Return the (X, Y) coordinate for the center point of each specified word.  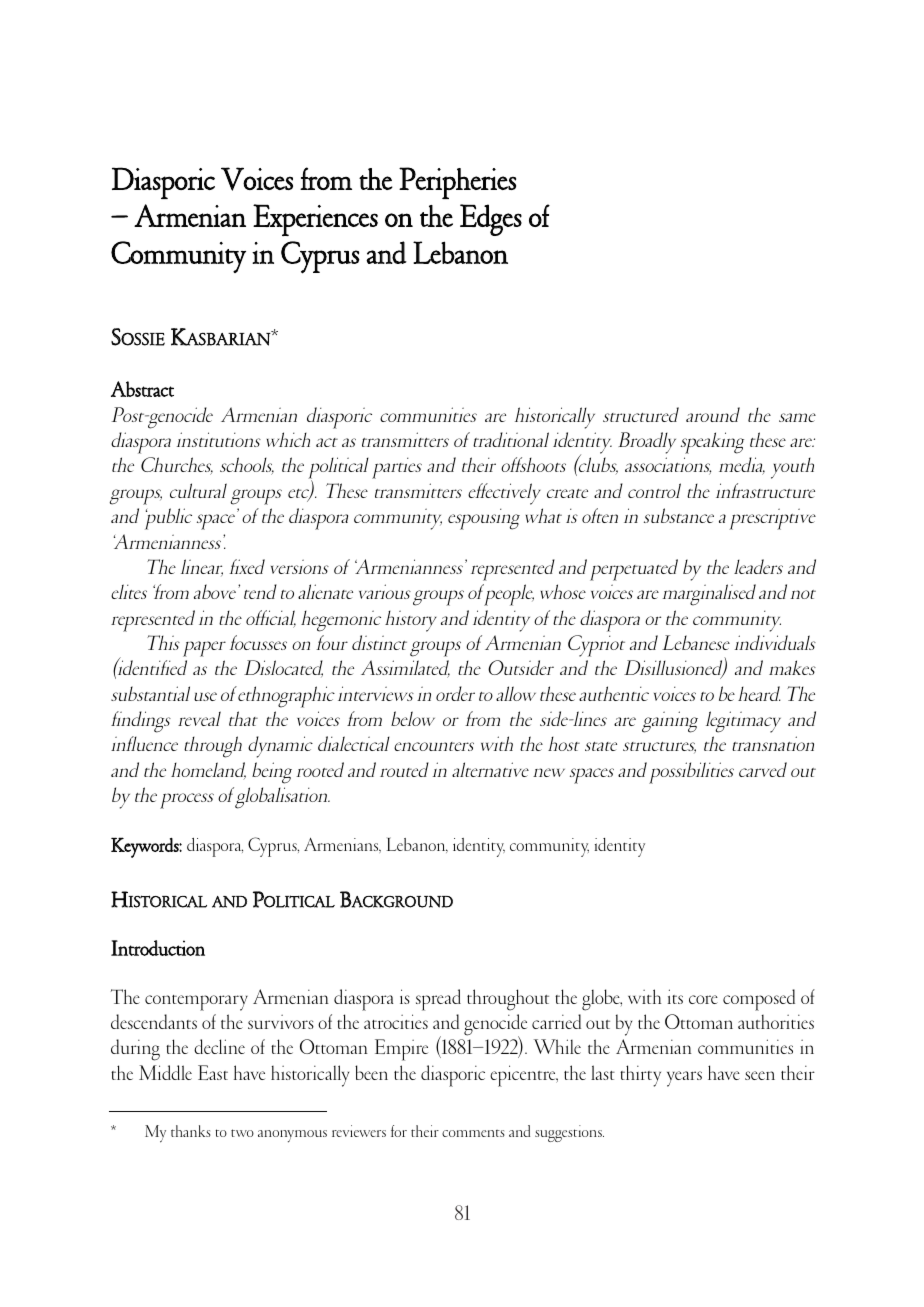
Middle (165, 1072)
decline (219, 1046)
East (213, 1072)
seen (760, 1075)
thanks (191, 1131)
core (703, 999)
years (684, 1079)
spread (438, 1000)
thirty (640, 1076)
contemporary (196, 1003)
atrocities (396, 1021)
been (371, 1072)
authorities (776, 1021)
